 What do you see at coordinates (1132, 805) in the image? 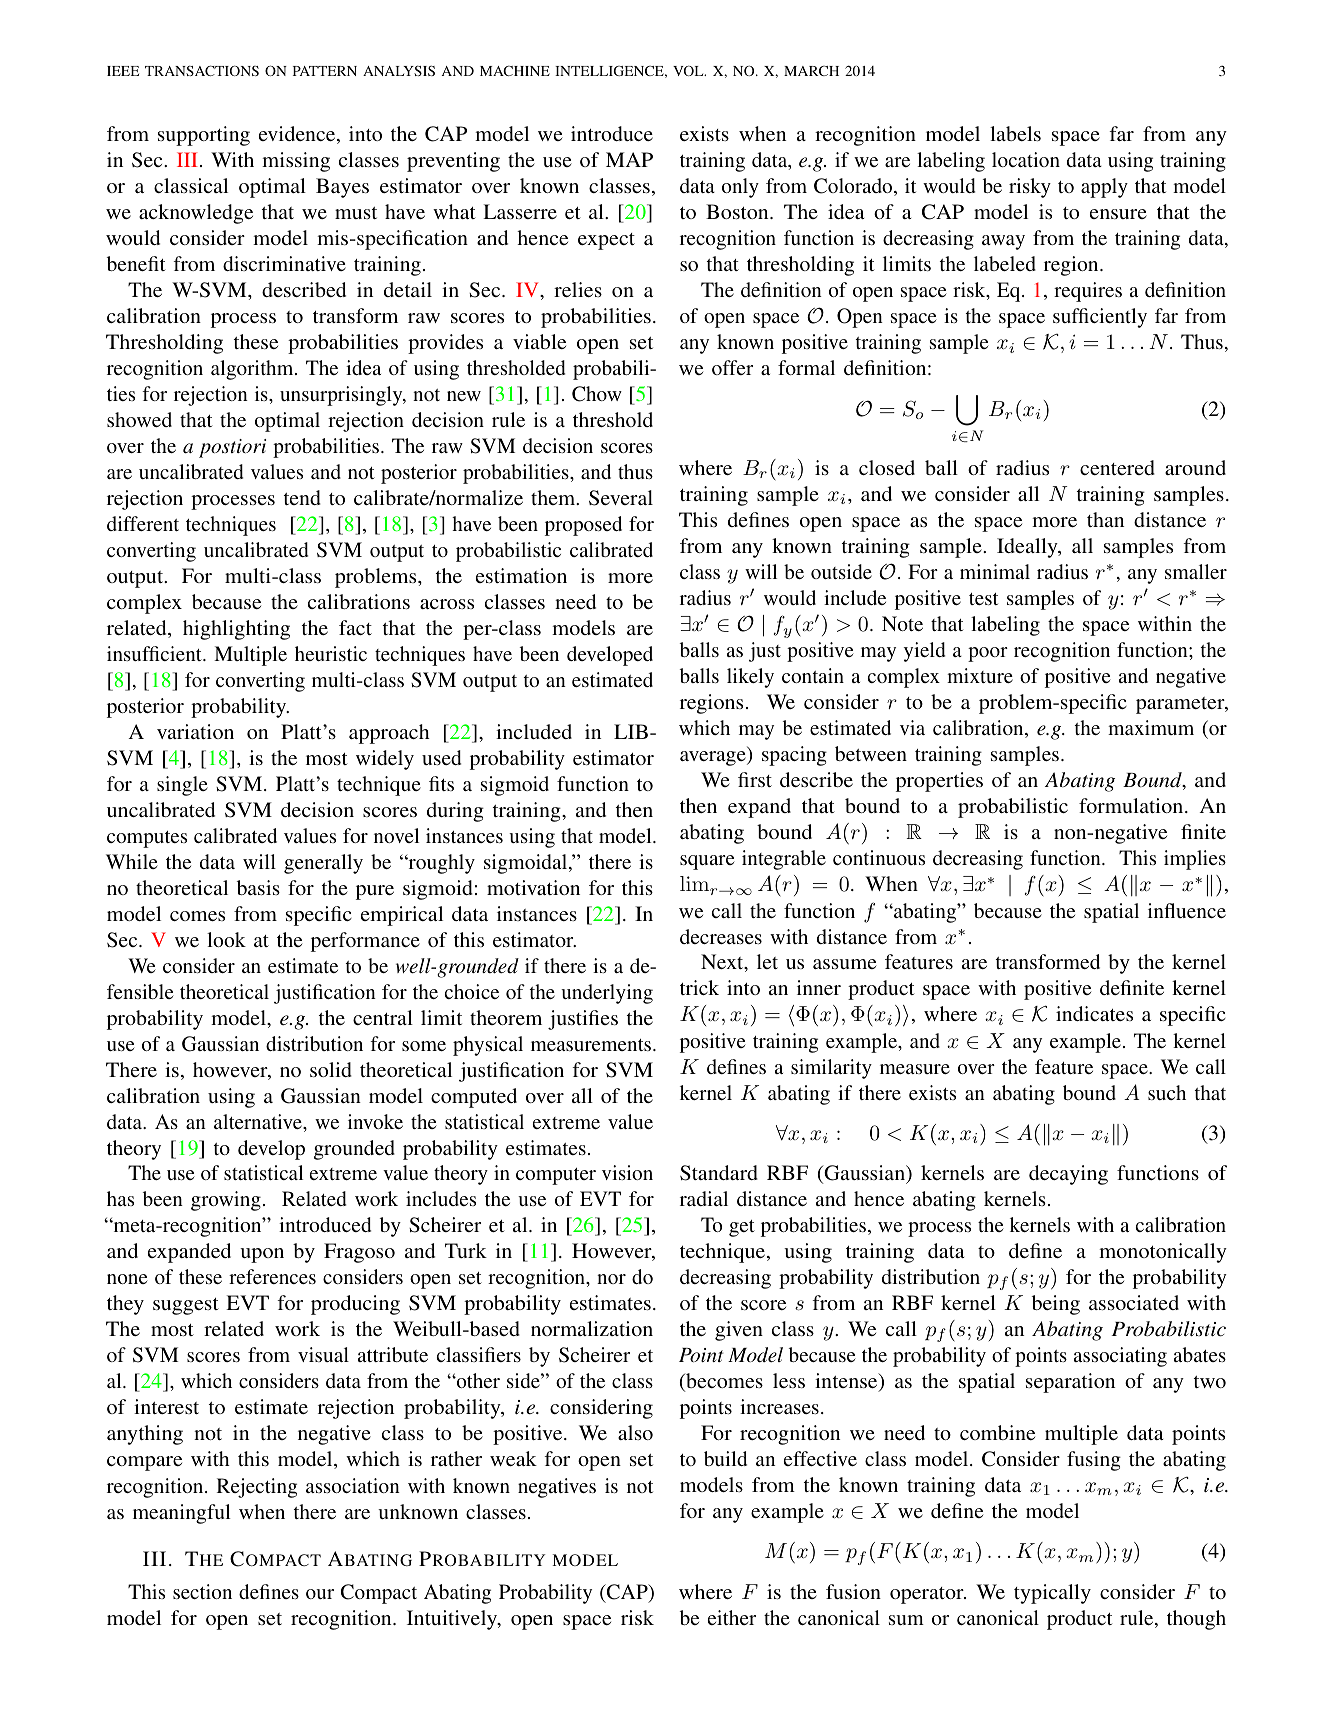
I see `formulation` at bounding box center [1132, 805].
